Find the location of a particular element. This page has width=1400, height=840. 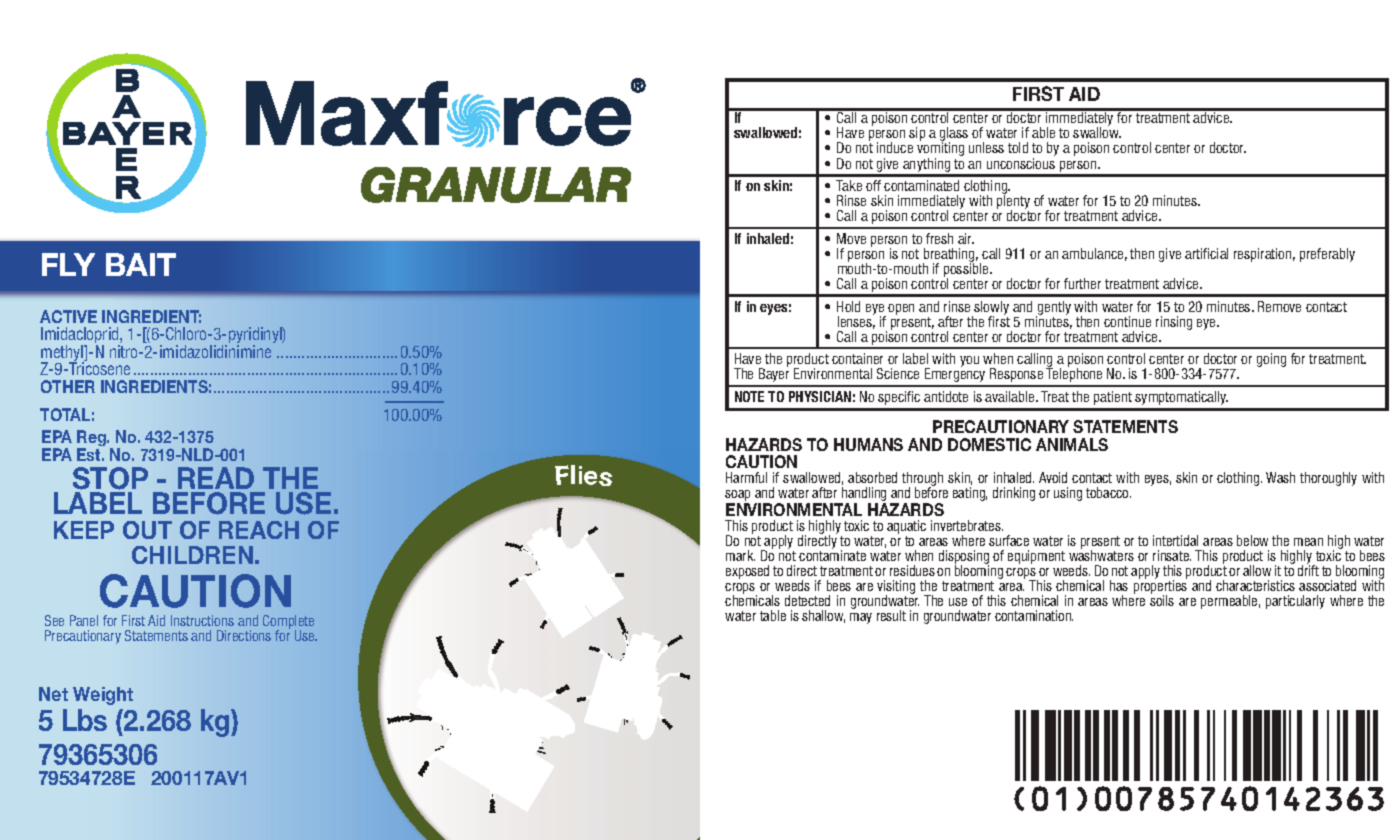

induce is located at coordinates (895, 147).
